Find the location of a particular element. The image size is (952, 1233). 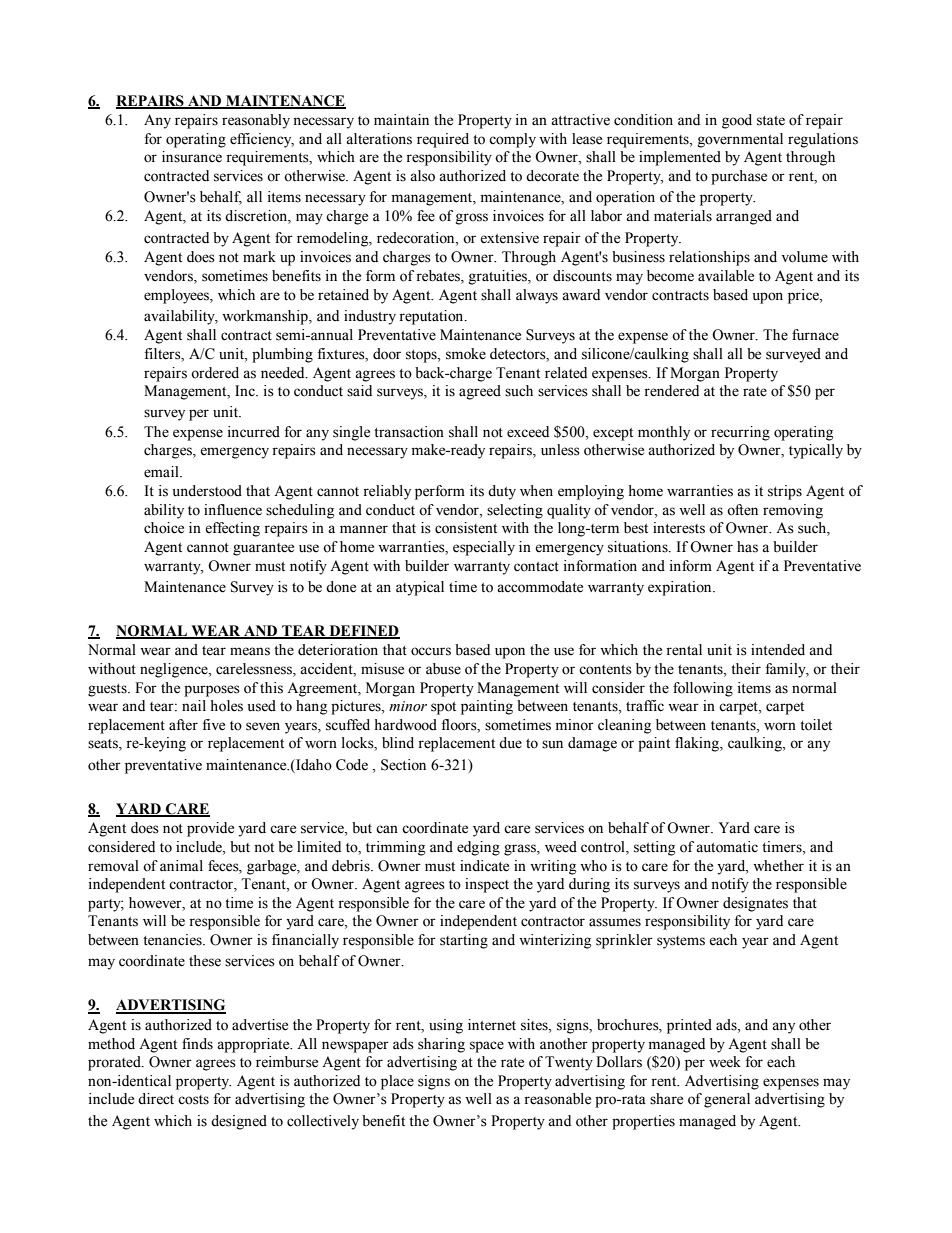

ordered is located at coordinates (215, 373).
